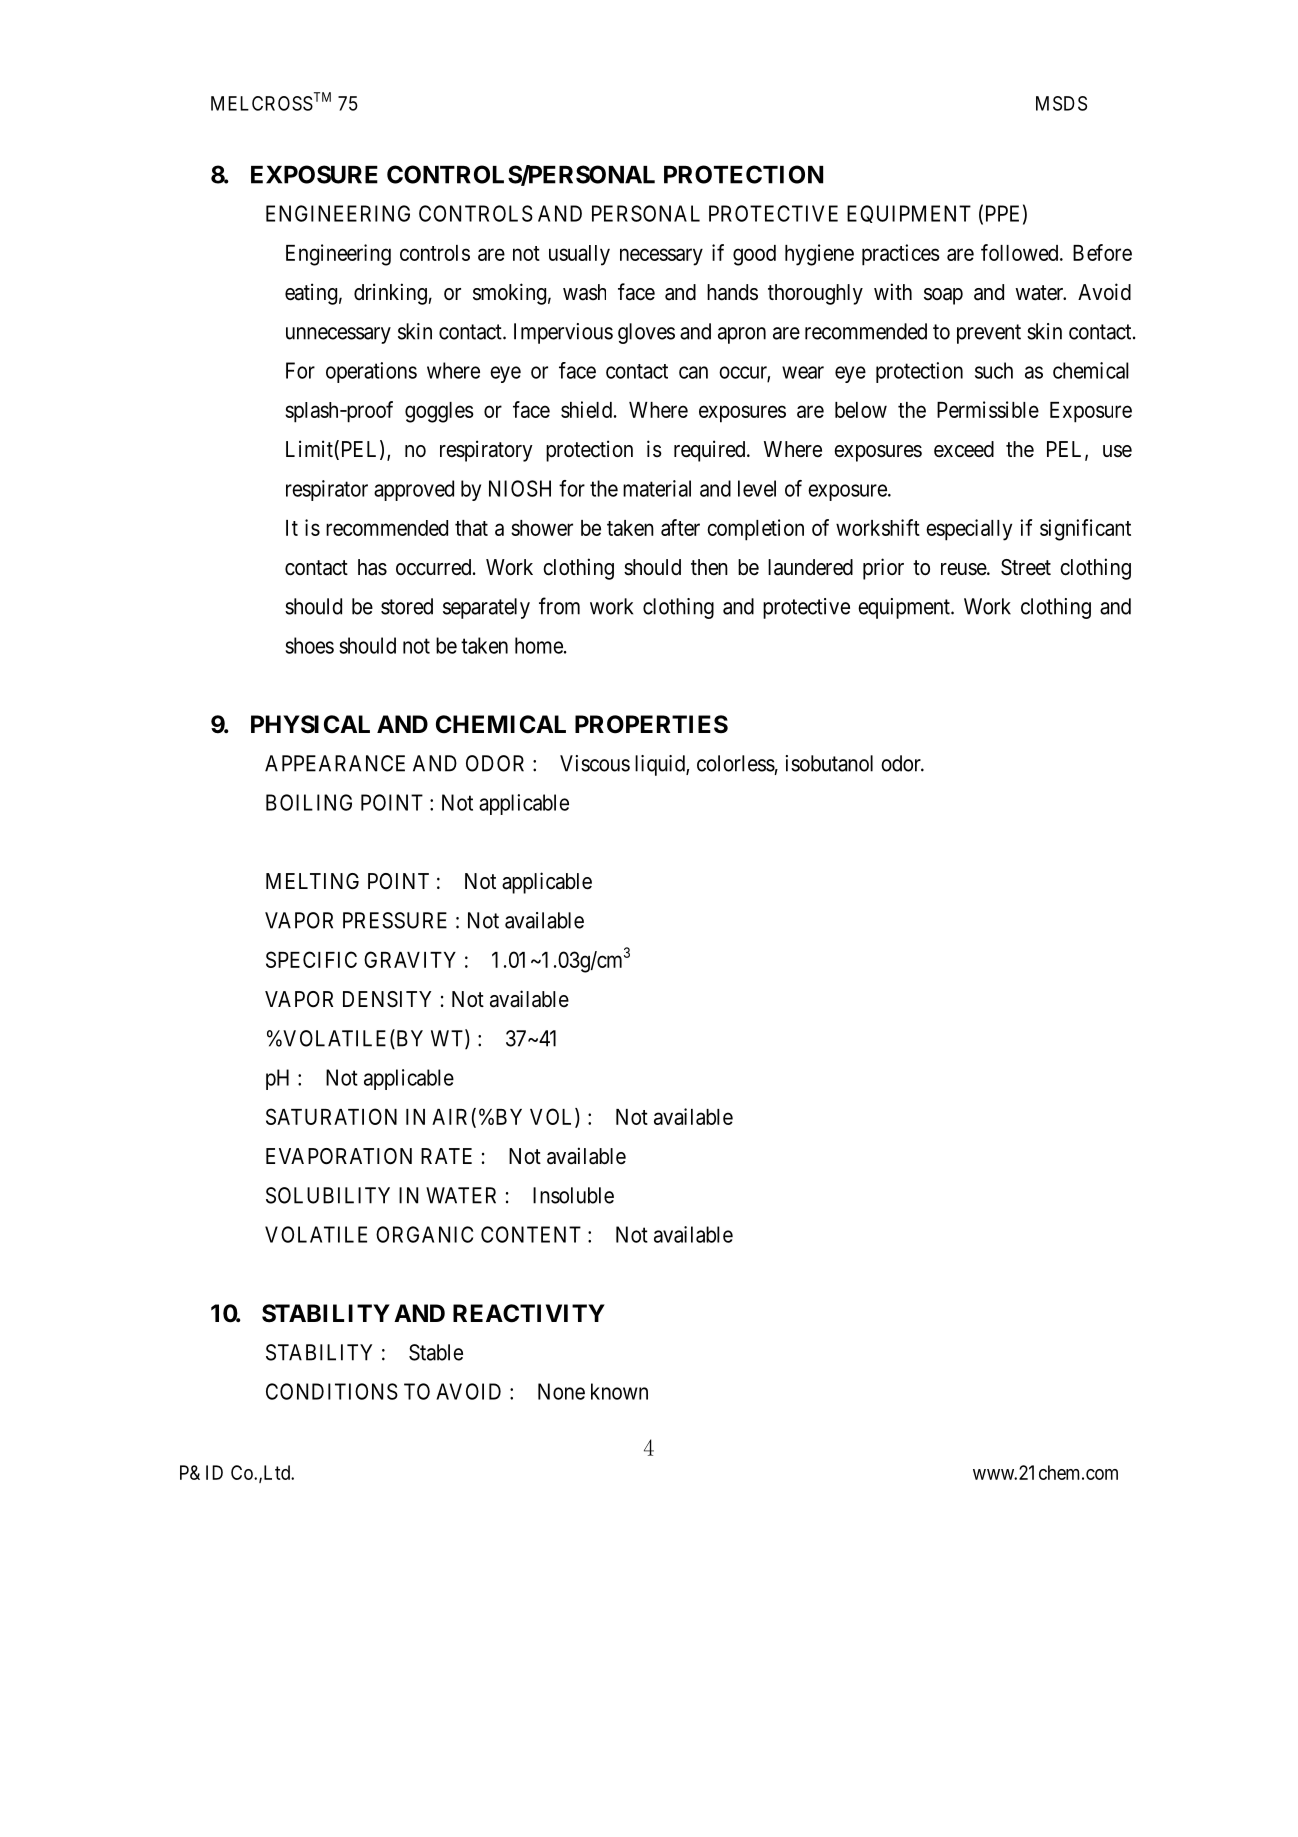  What do you see at coordinates (531, 1234) in the image?
I see `CONTENT` at bounding box center [531, 1234].
